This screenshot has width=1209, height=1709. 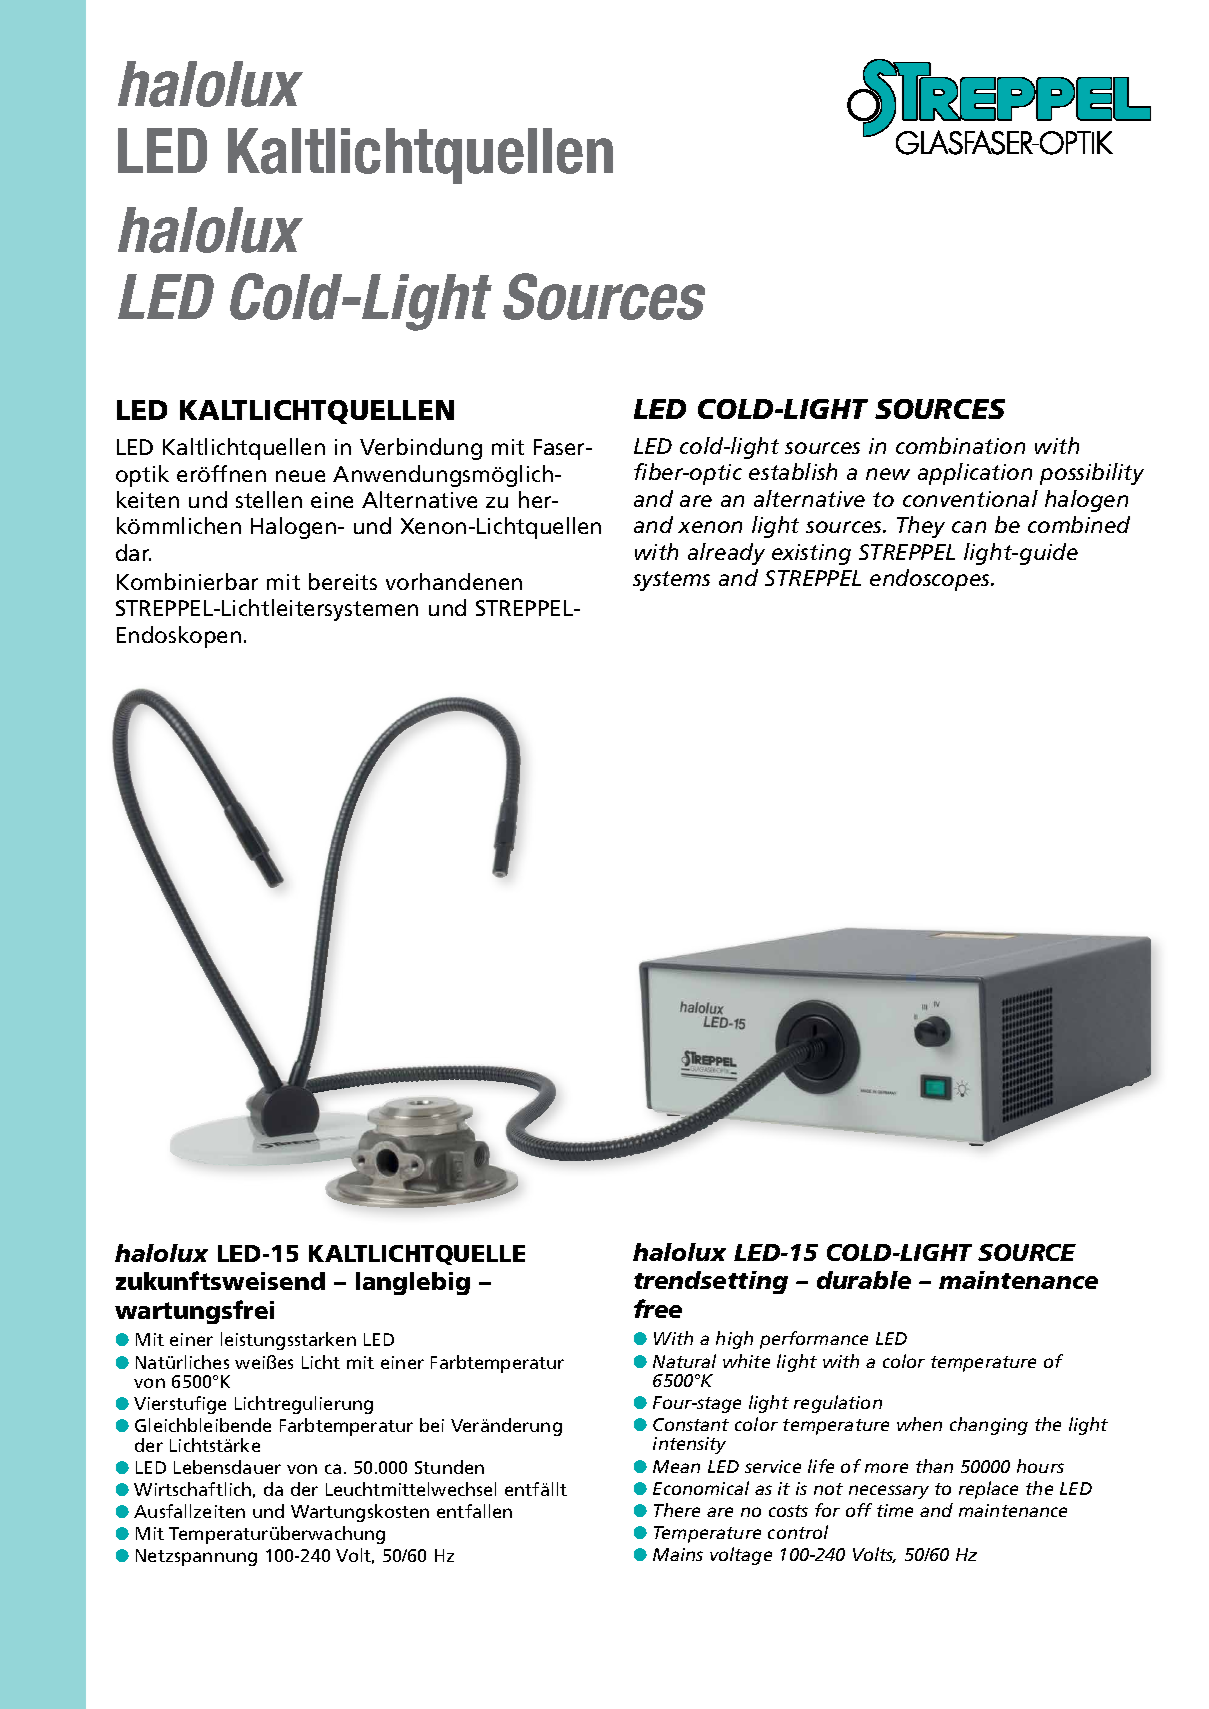 I want to click on already, so click(x=726, y=554).
